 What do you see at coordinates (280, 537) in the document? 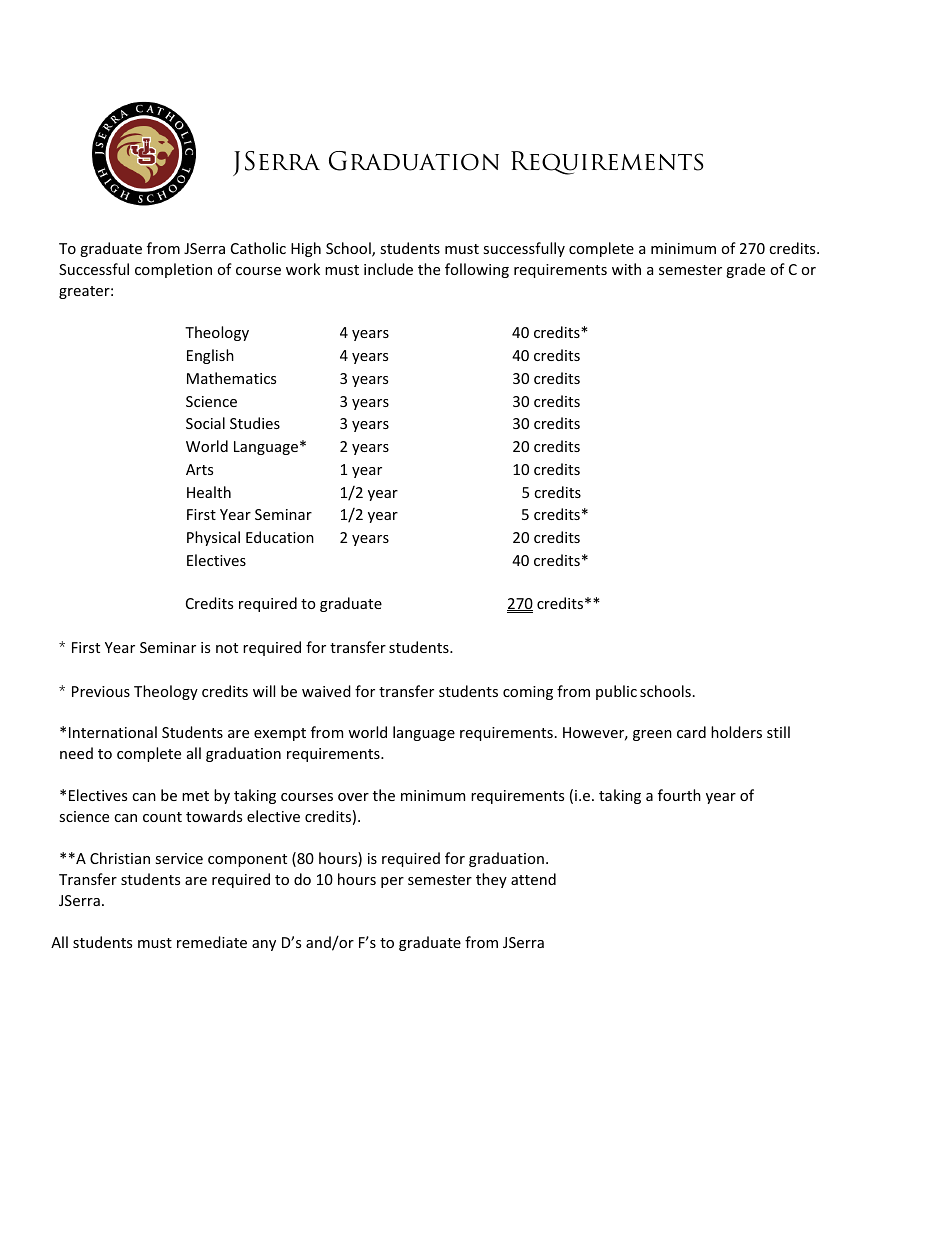
I see `Education` at bounding box center [280, 537].
